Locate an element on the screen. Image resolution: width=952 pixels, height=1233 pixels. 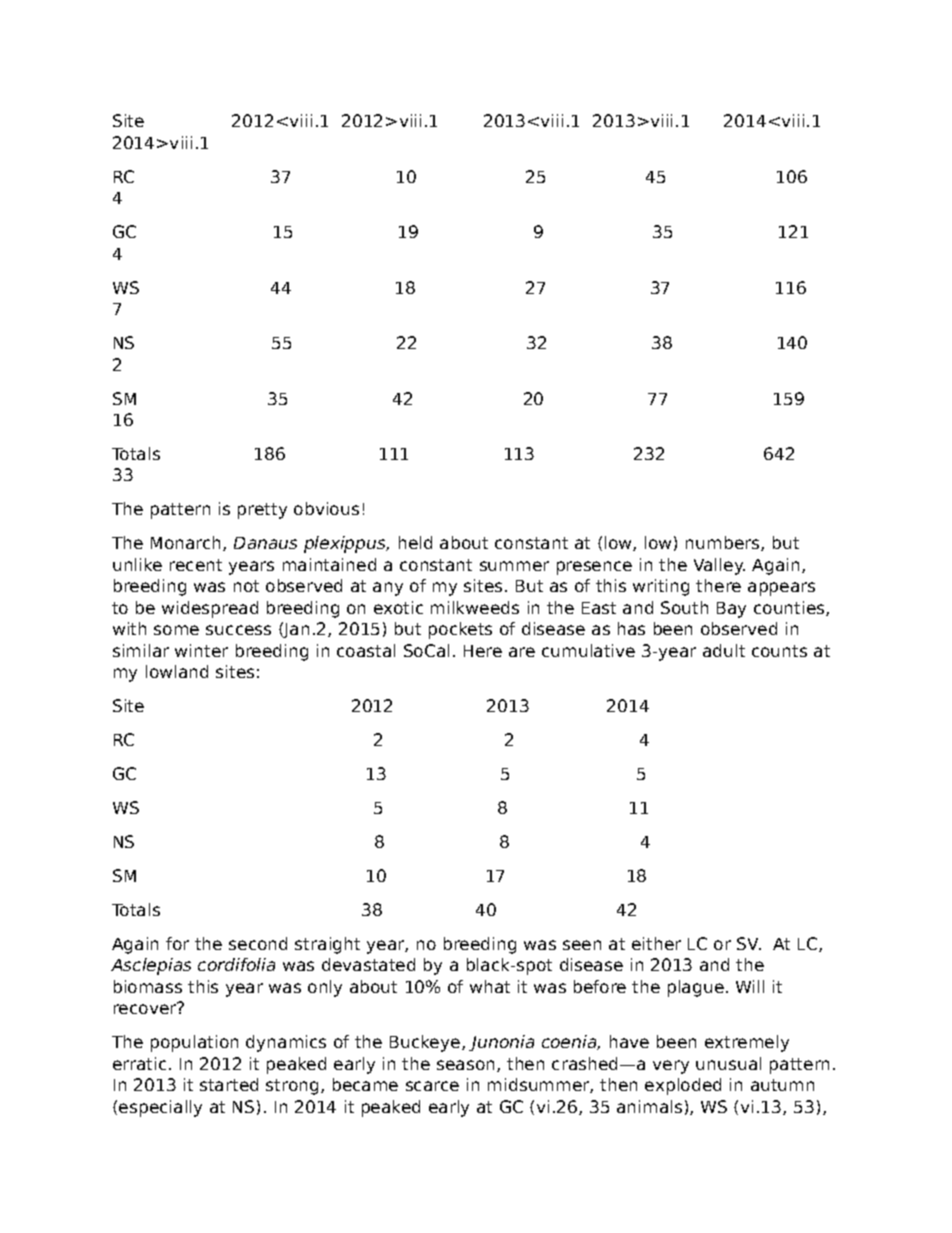
either is located at coordinates (656, 943).
